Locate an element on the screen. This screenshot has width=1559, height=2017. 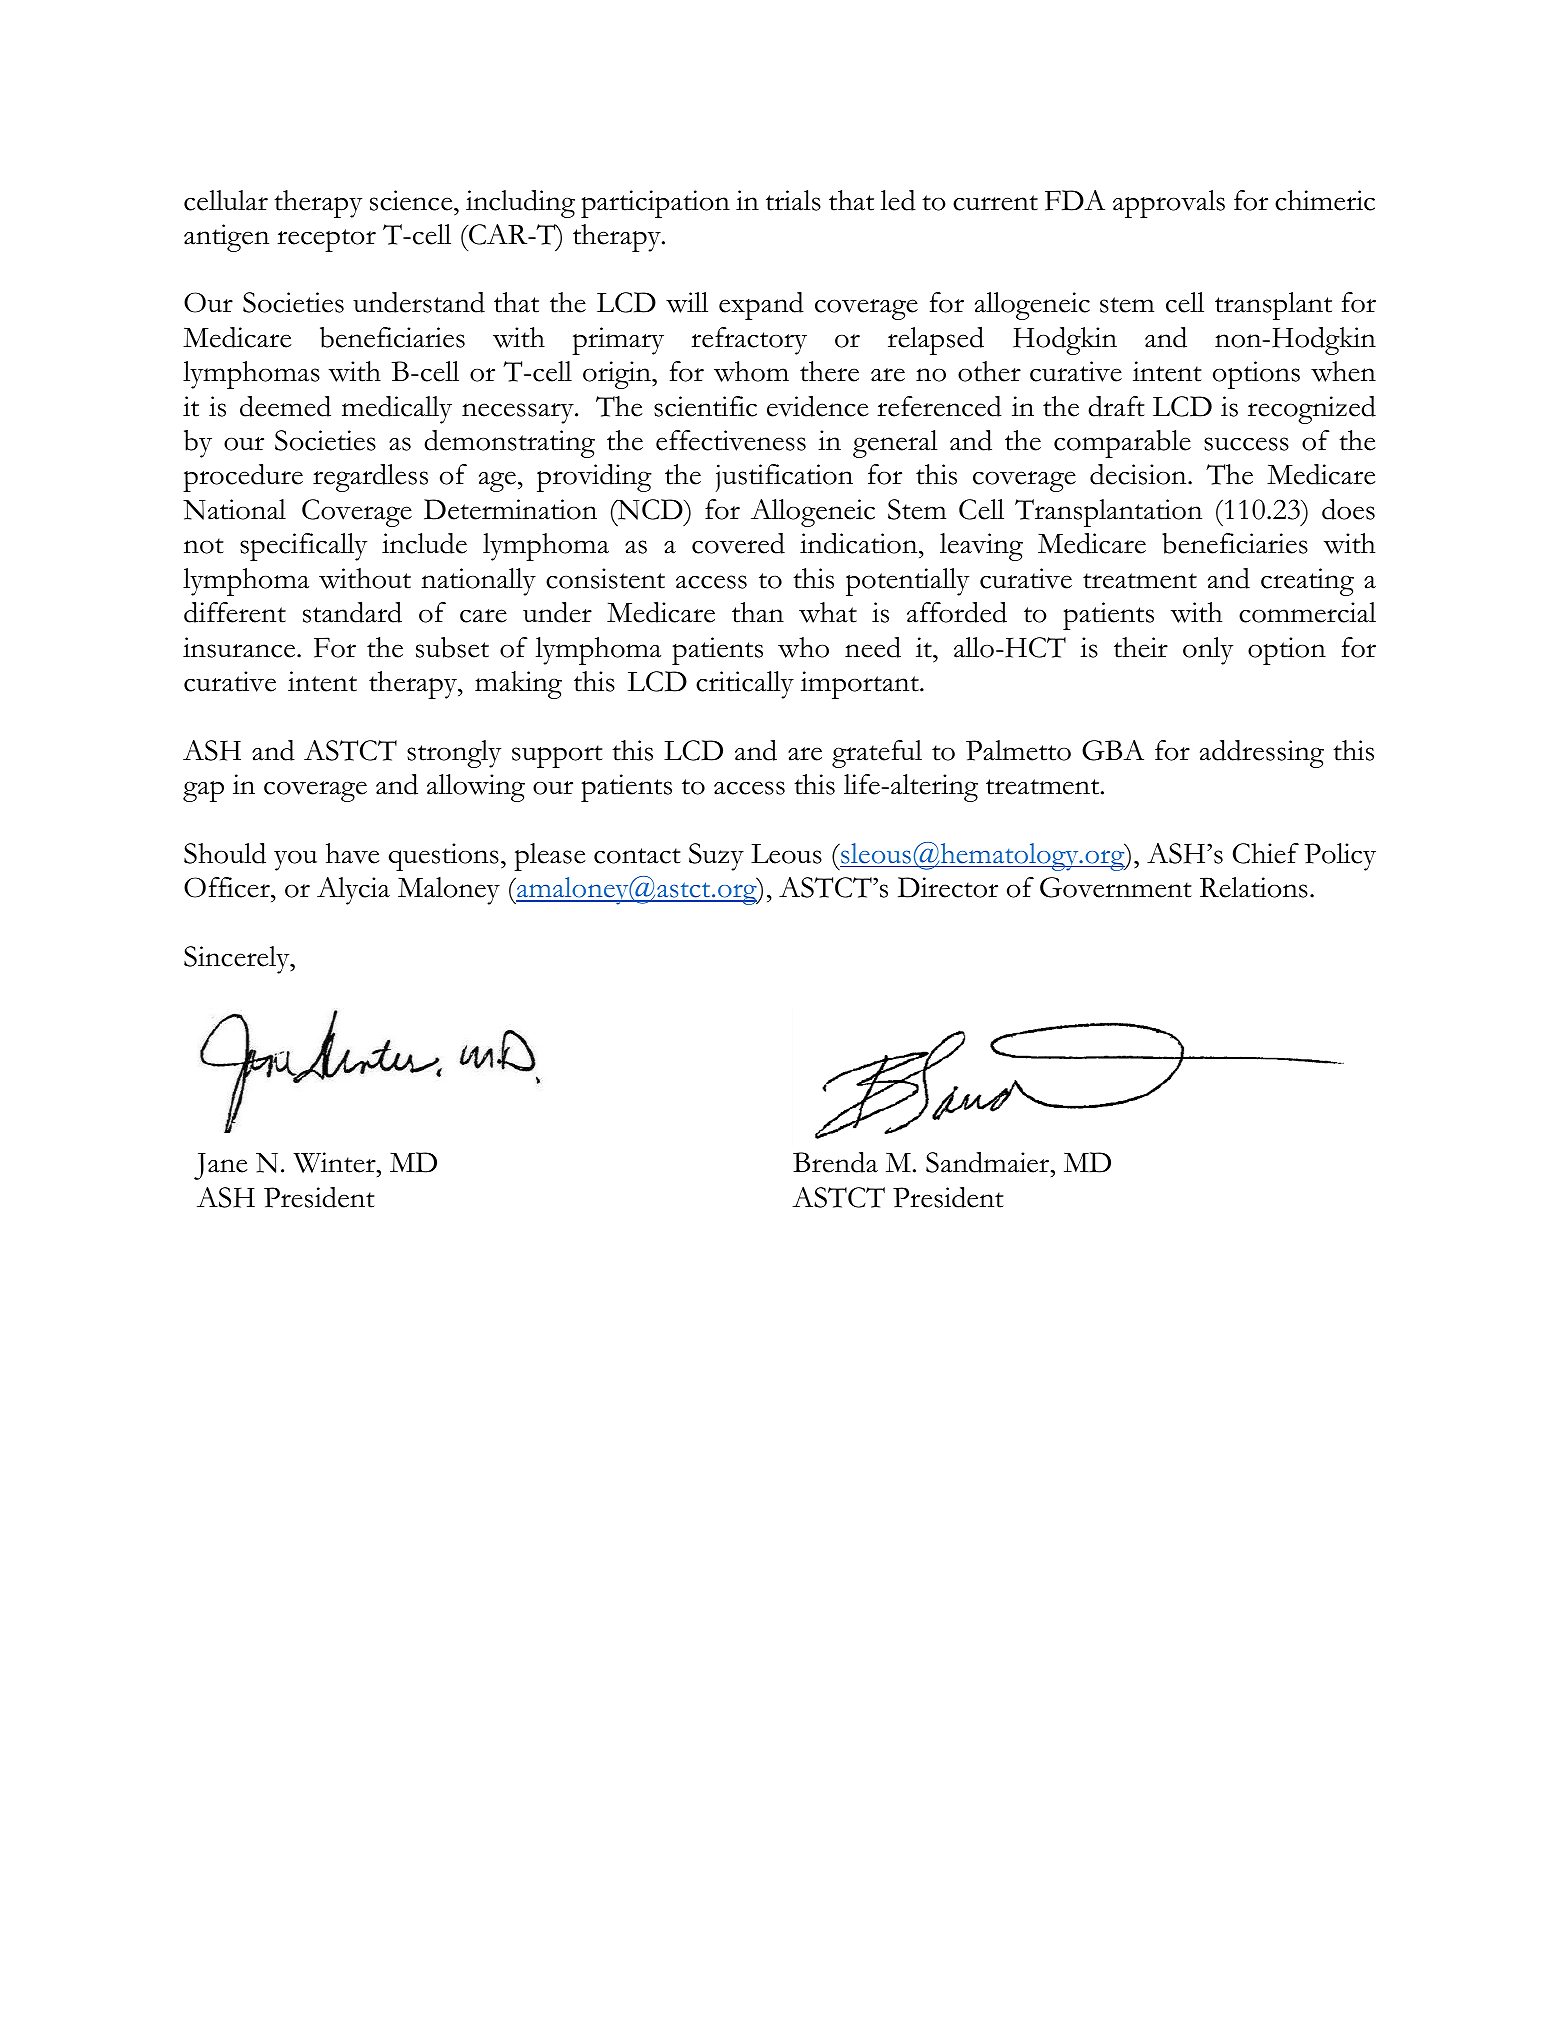
trials is located at coordinates (793, 200).
